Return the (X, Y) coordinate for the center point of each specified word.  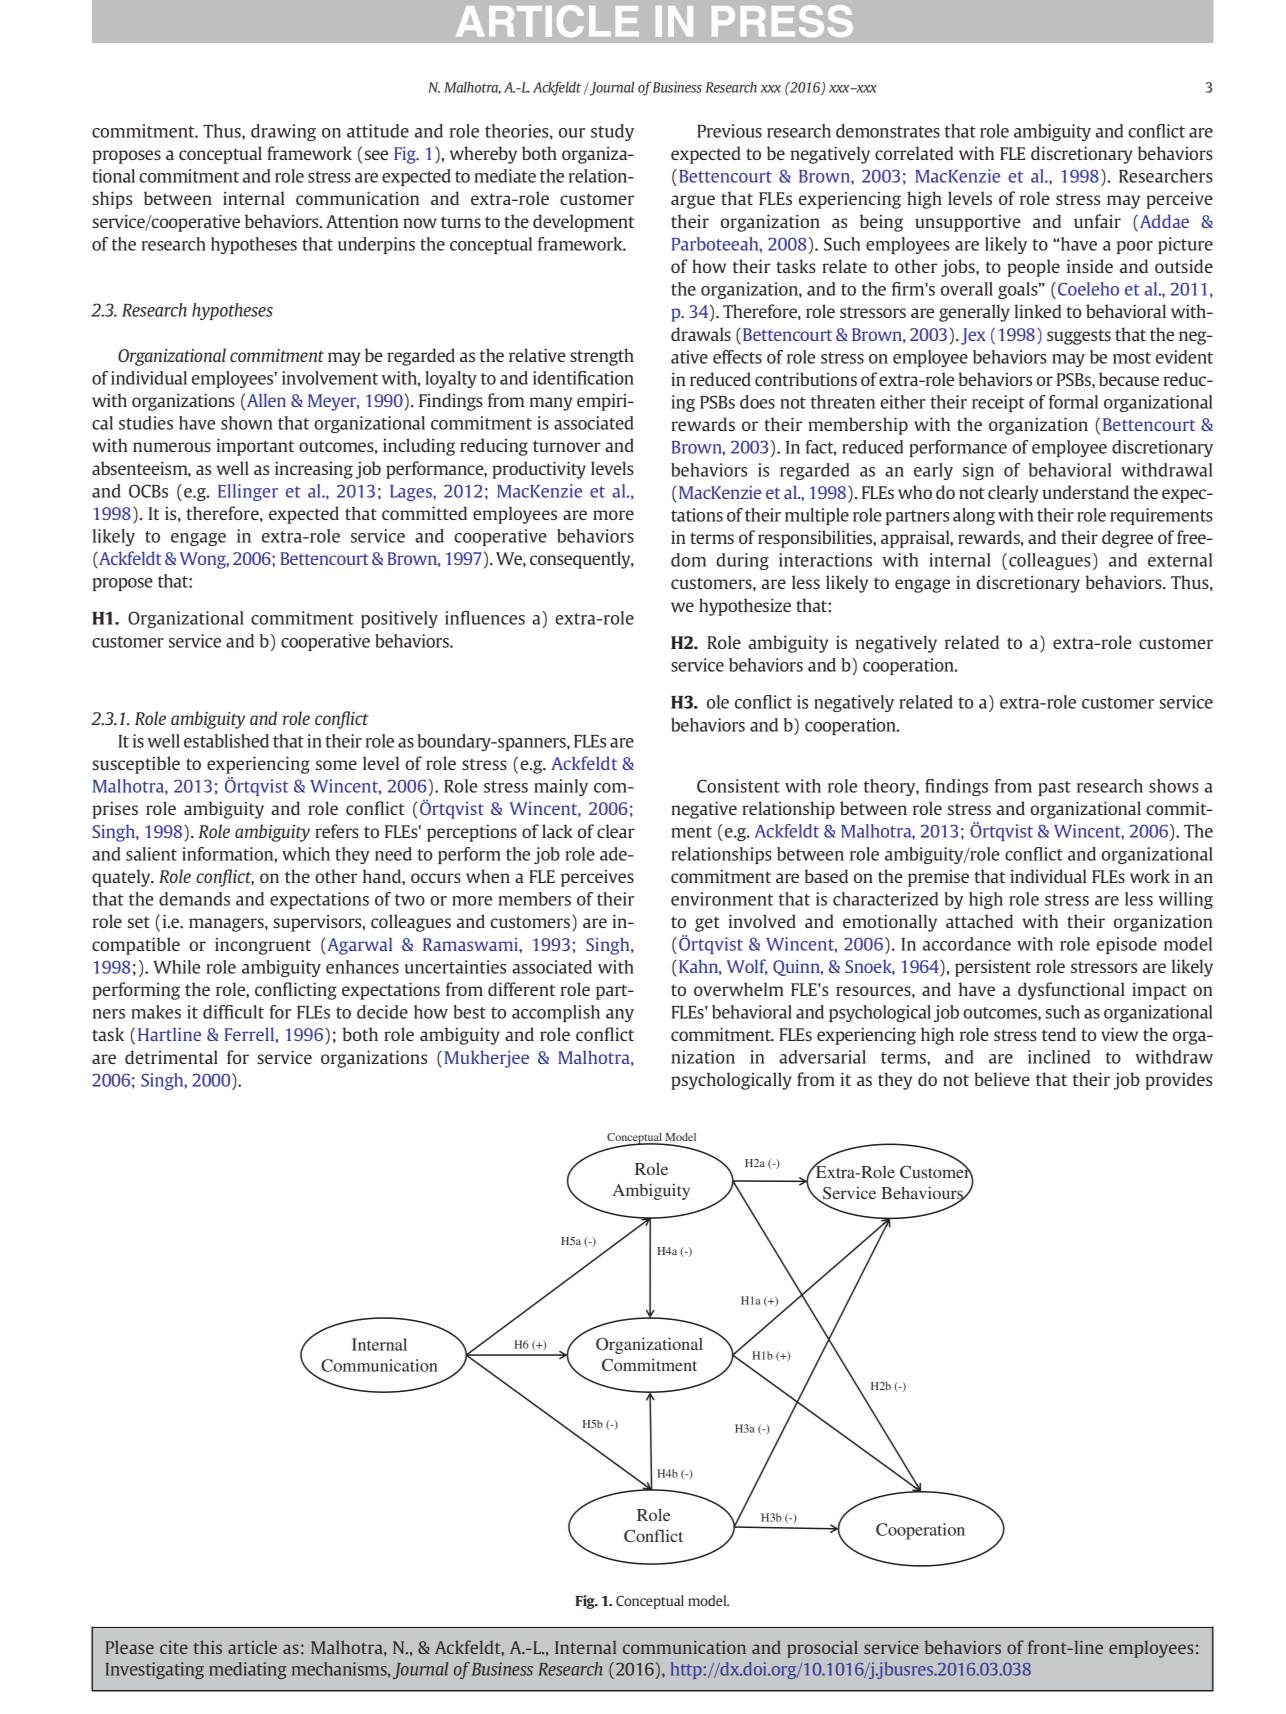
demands (194, 899)
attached (979, 921)
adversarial (822, 1057)
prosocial (822, 1649)
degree (1127, 539)
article (252, 1647)
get (707, 924)
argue (693, 202)
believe (1002, 1079)
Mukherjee (487, 1059)
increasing (314, 470)
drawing (283, 132)
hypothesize (745, 607)
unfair (1097, 221)
